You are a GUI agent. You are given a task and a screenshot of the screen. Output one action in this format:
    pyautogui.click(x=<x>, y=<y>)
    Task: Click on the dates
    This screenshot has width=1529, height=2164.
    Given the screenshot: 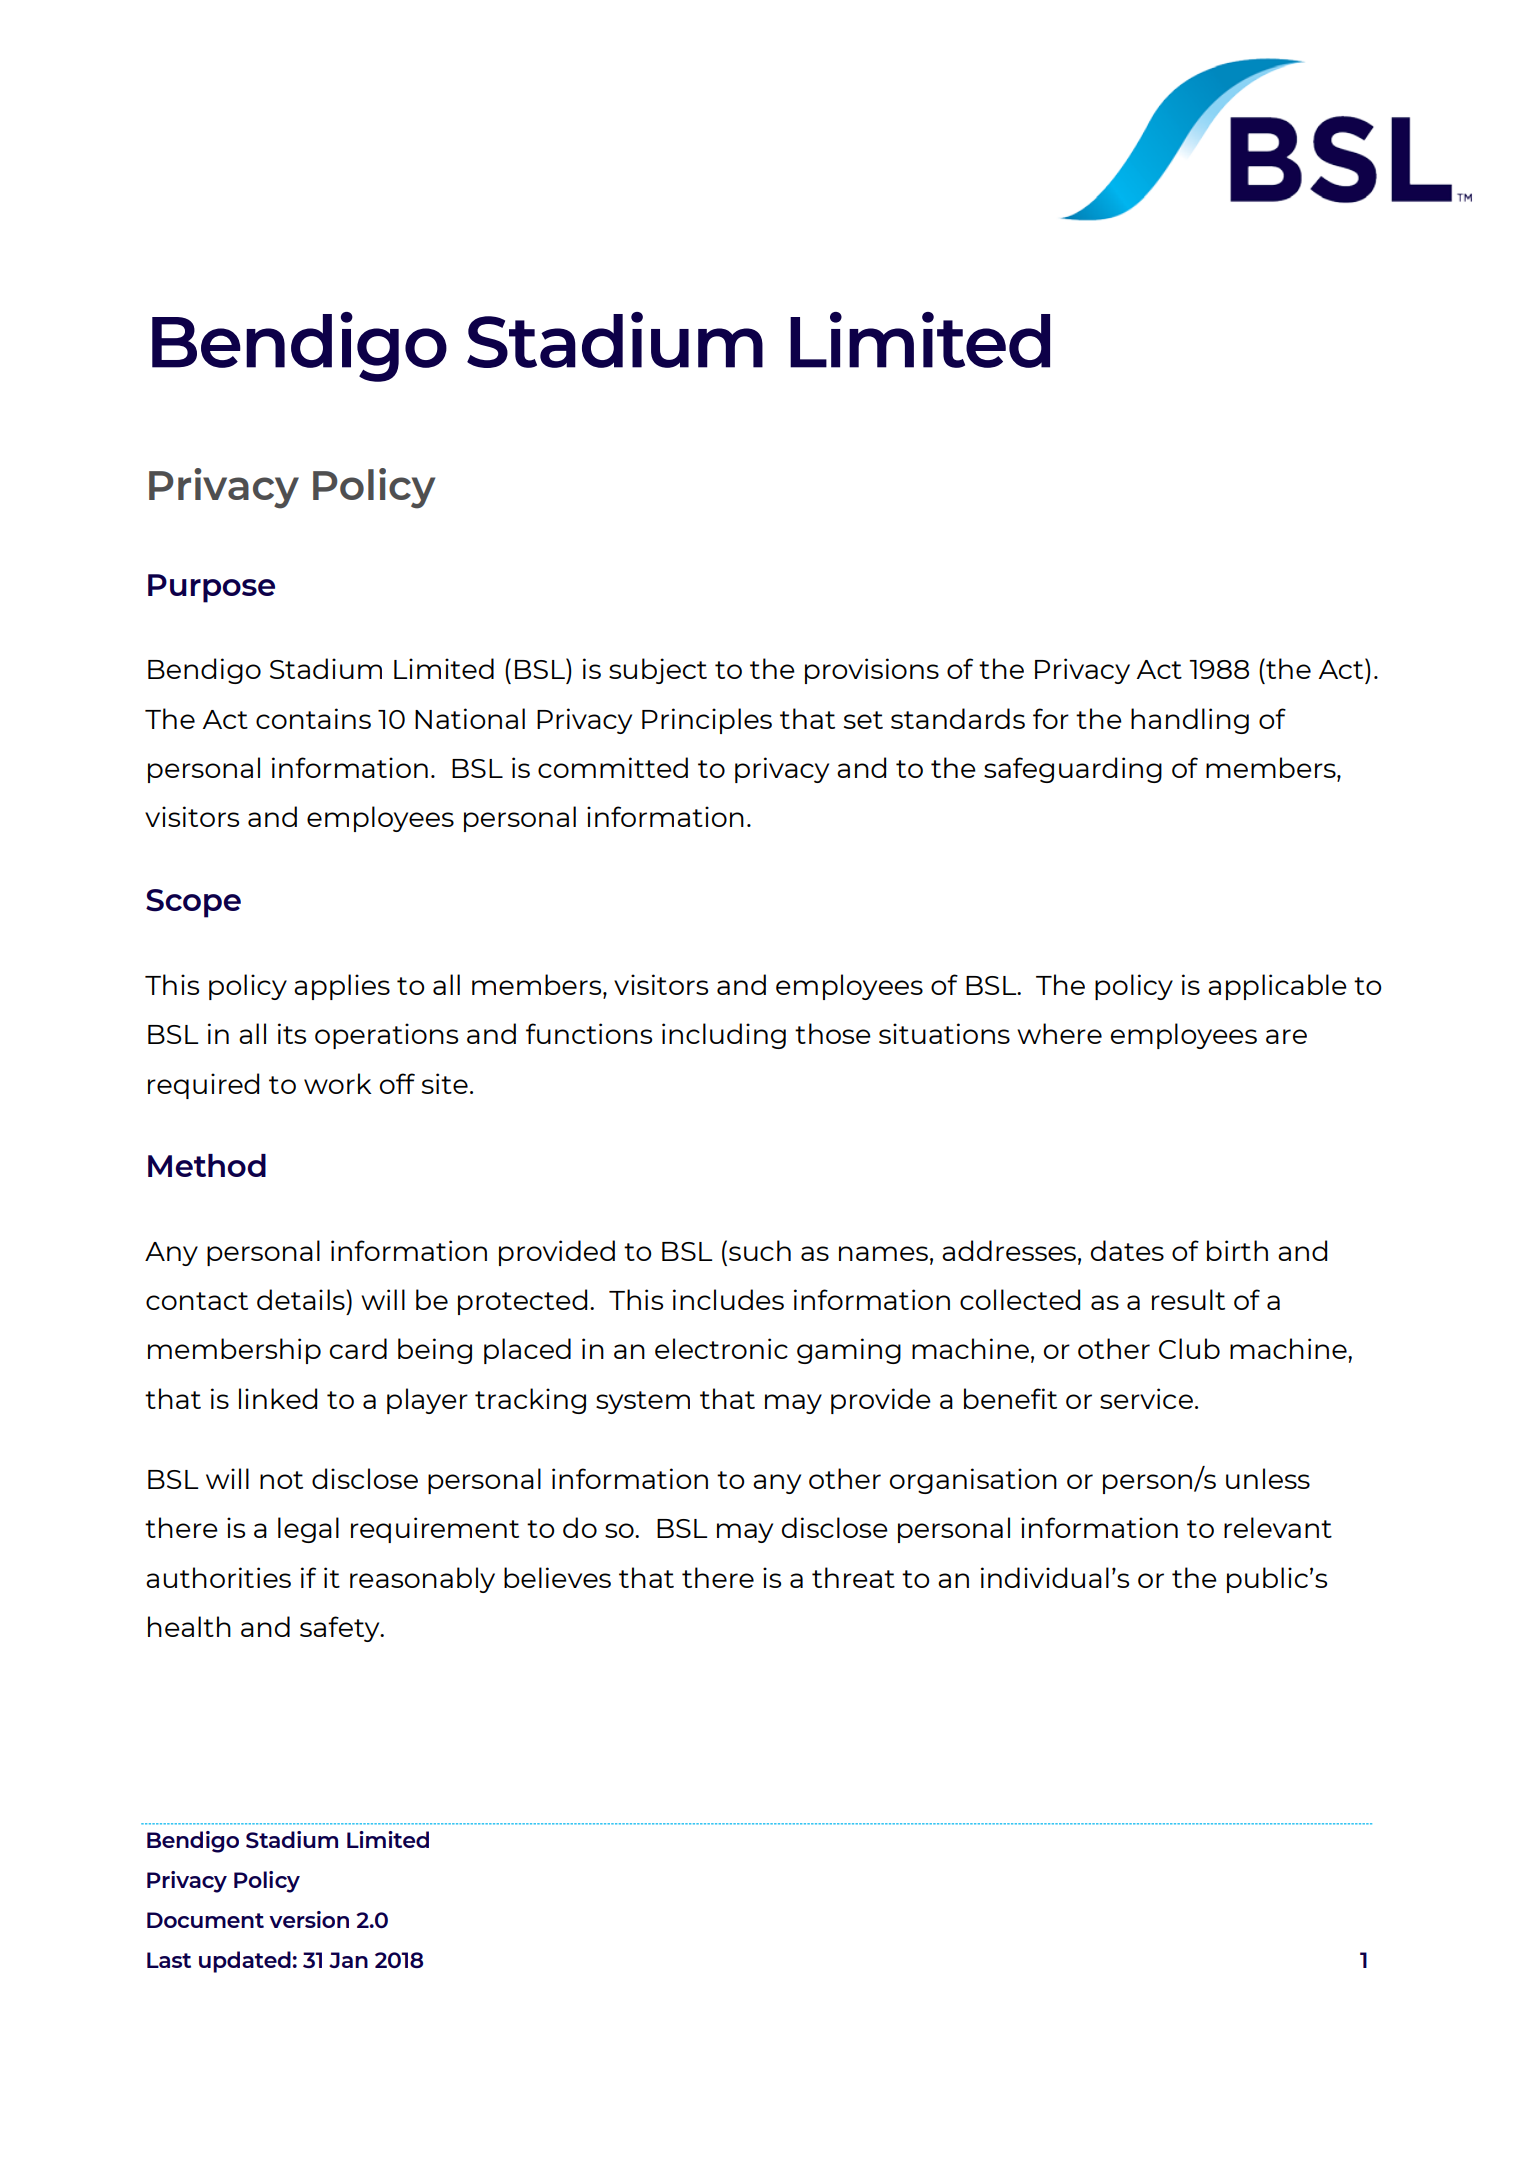 What is the action you would take?
    pyautogui.click(x=1127, y=1250)
